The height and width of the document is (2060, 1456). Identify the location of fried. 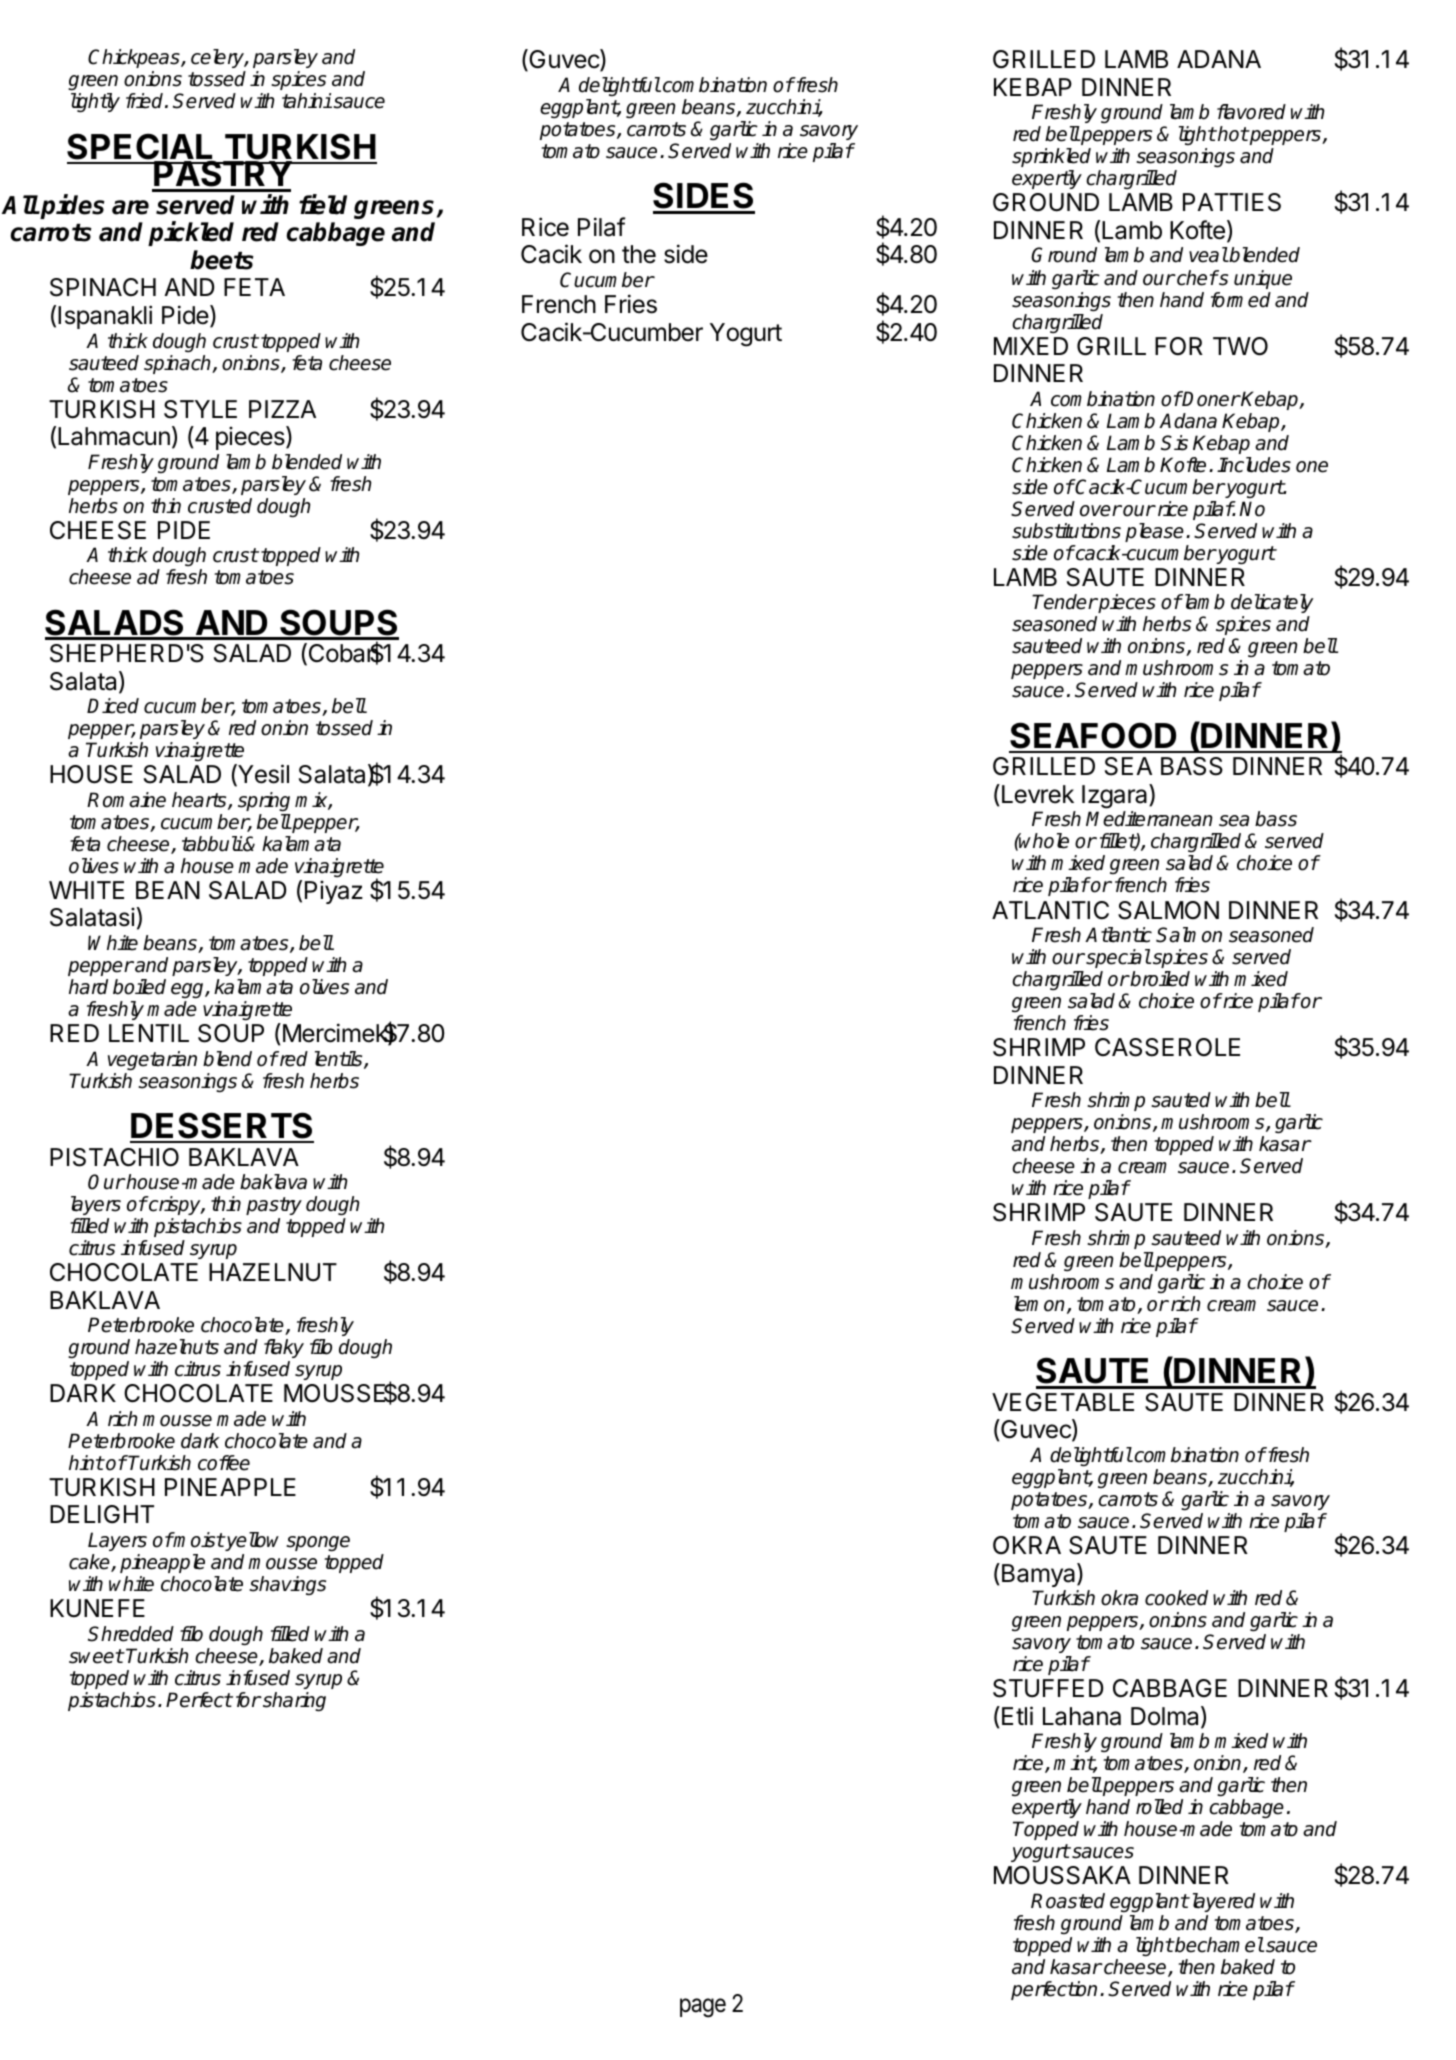
(146, 101).
